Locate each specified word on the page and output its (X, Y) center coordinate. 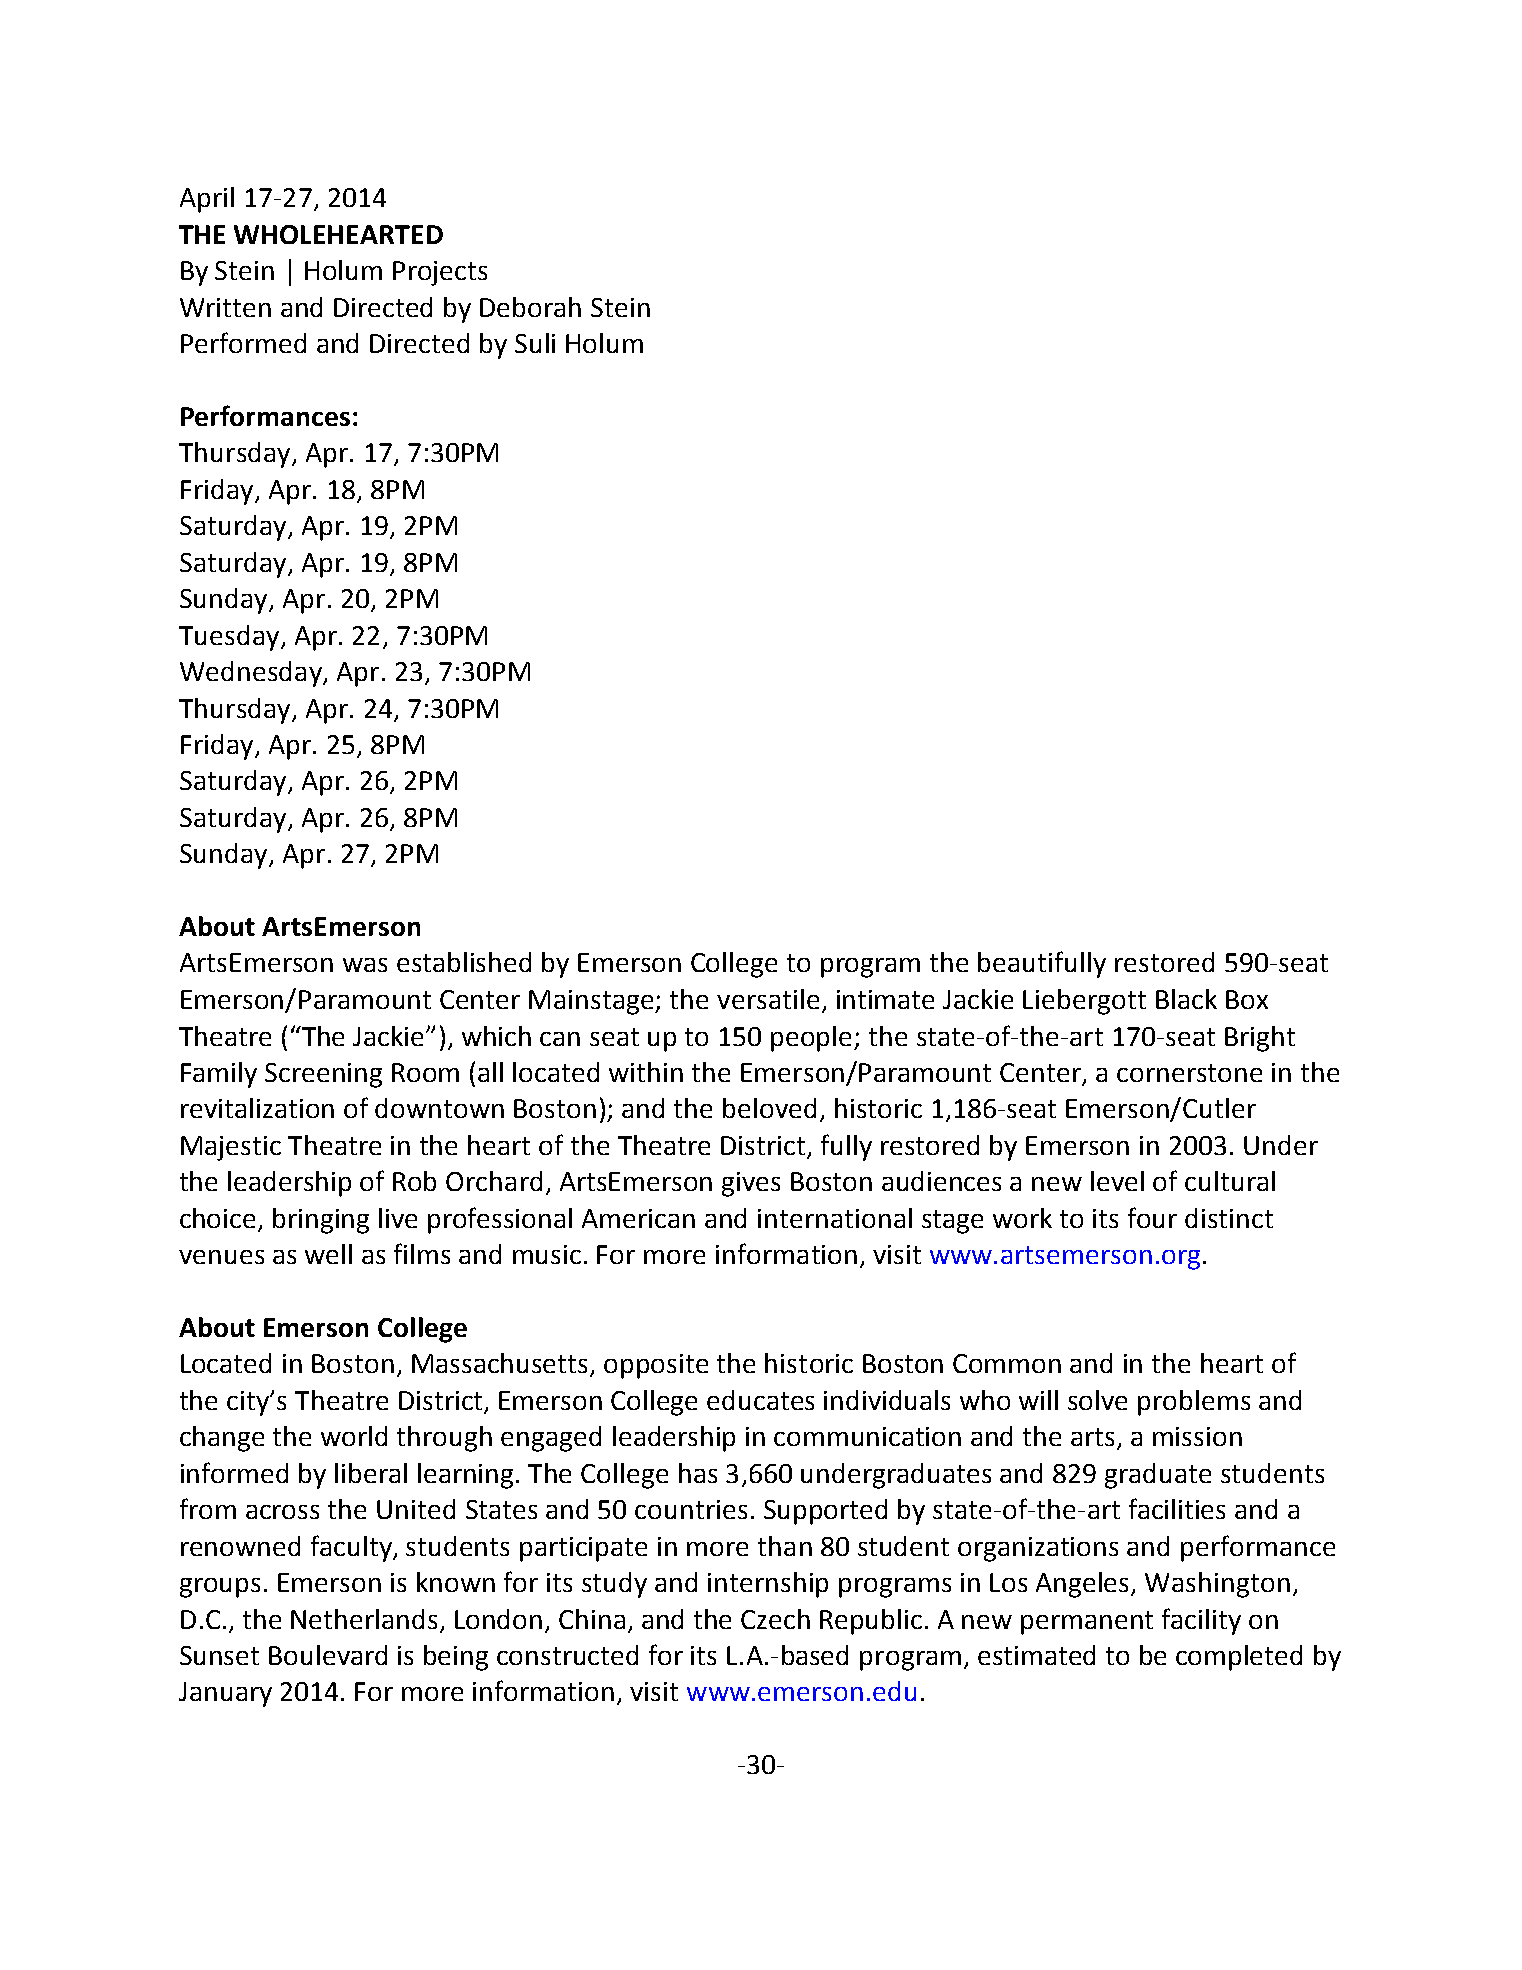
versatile (768, 999)
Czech (775, 1619)
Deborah (530, 307)
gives (751, 1184)
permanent (1087, 1623)
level (1117, 1181)
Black (1186, 999)
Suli (535, 343)
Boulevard (328, 1655)
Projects (440, 273)
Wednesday (252, 674)
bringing (321, 1221)
